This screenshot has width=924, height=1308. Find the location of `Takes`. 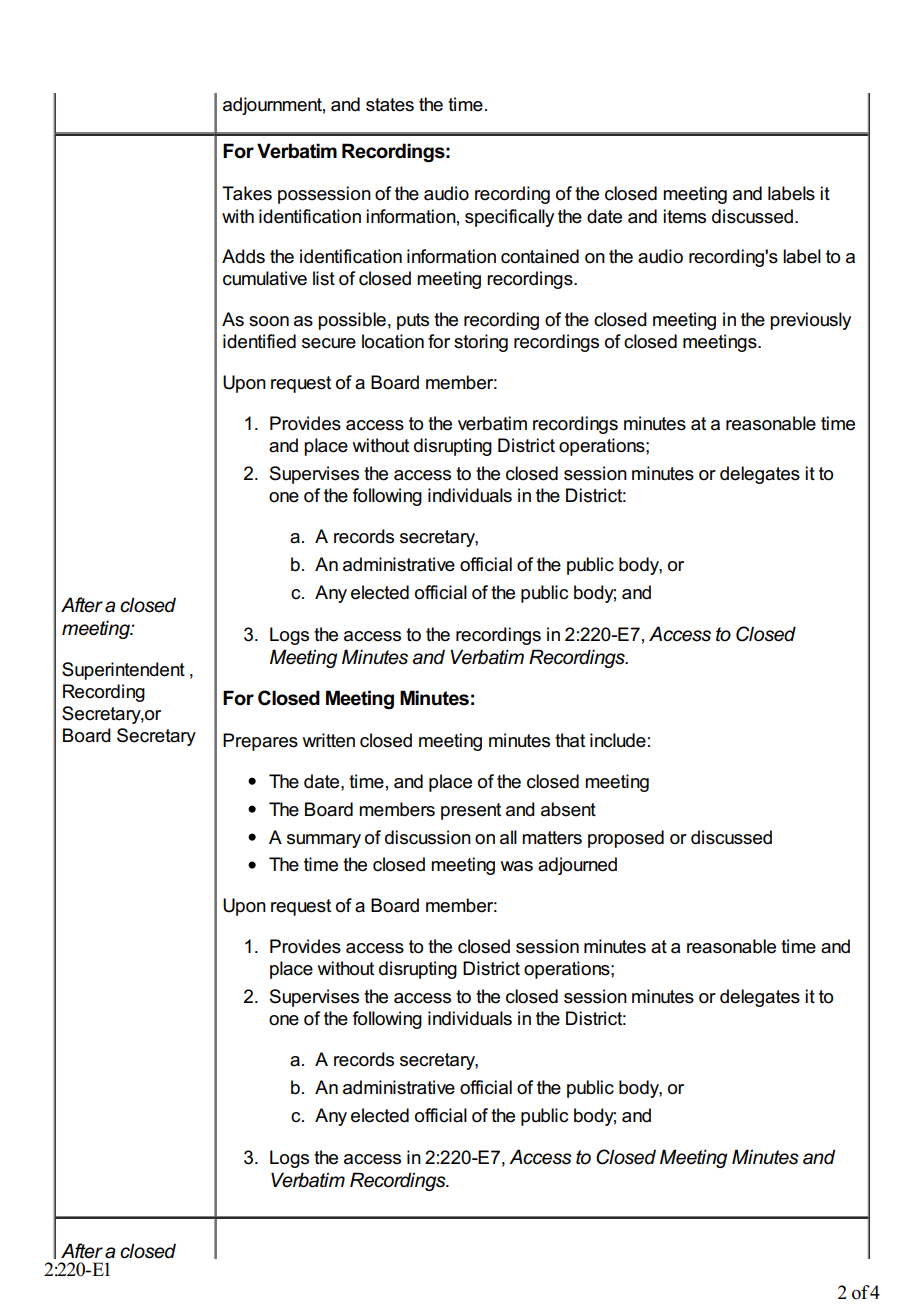

Takes is located at coordinates (247, 193).
